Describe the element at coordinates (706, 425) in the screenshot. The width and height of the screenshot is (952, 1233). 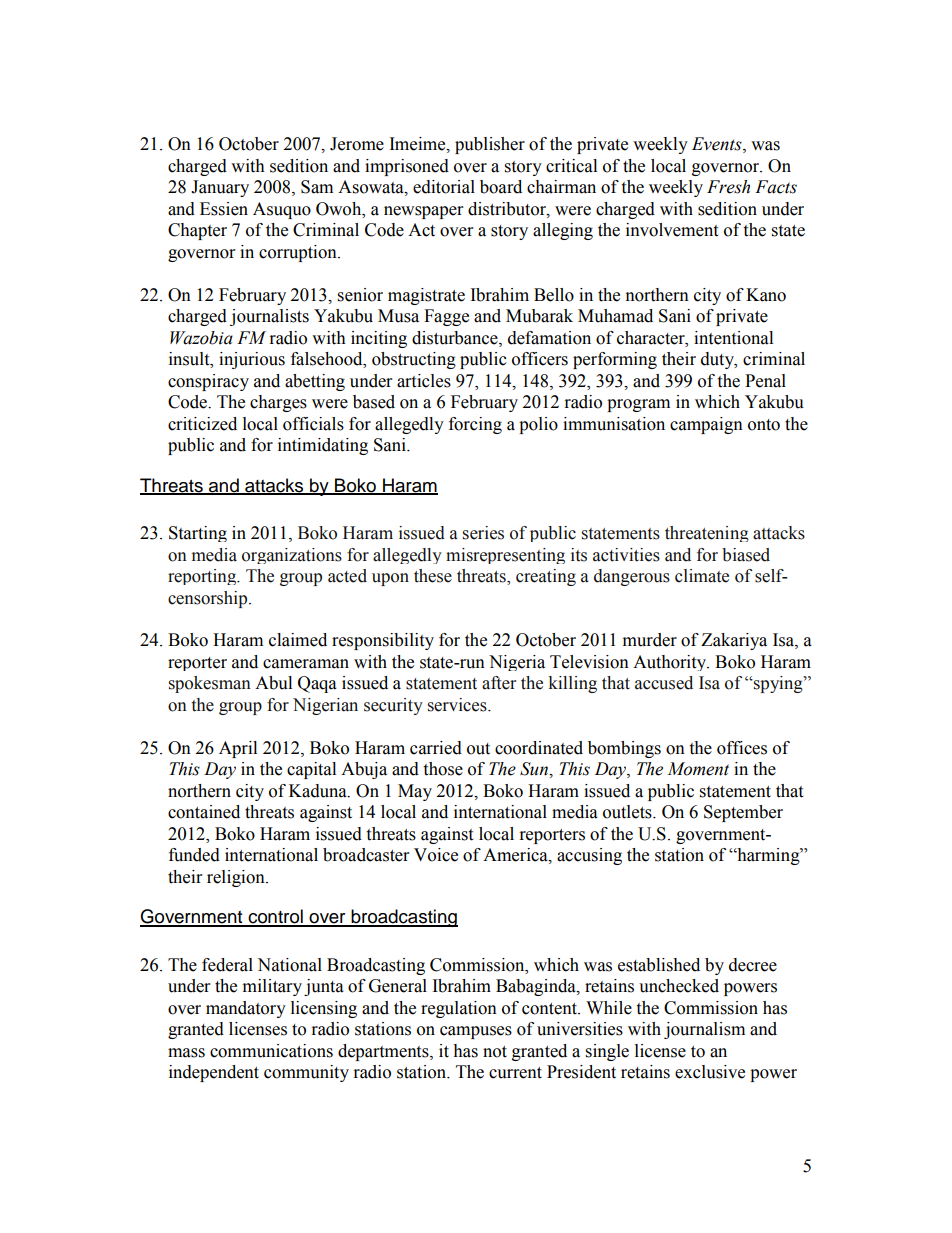
I see `campaign` at that location.
